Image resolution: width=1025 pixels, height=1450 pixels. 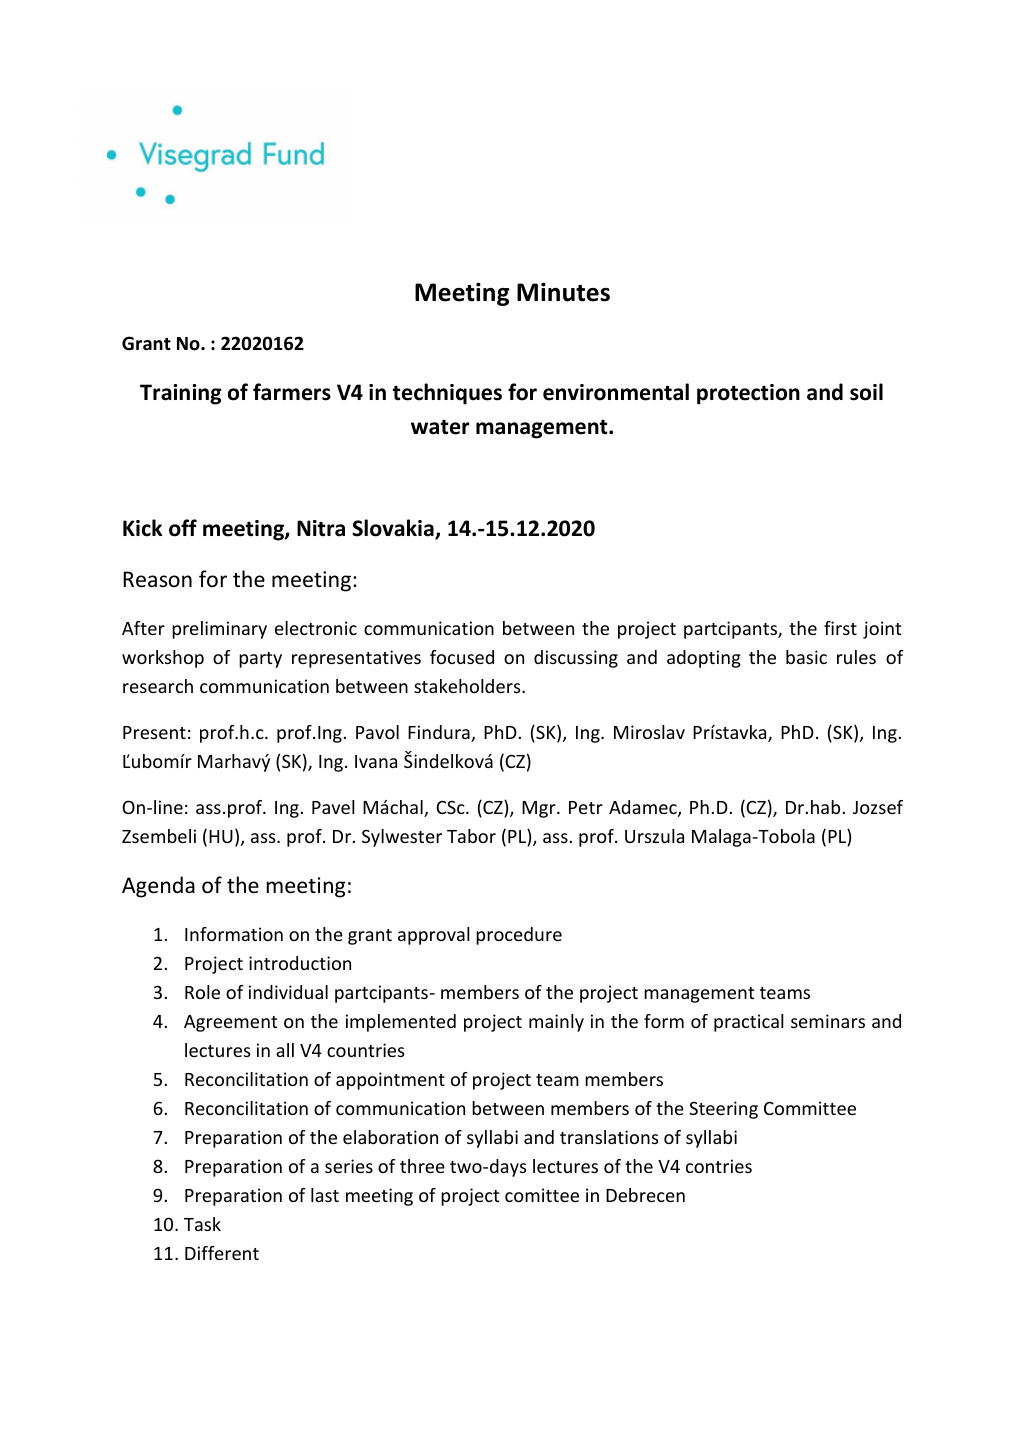 I want to click on comittee, so click(x=542, y=1195).
